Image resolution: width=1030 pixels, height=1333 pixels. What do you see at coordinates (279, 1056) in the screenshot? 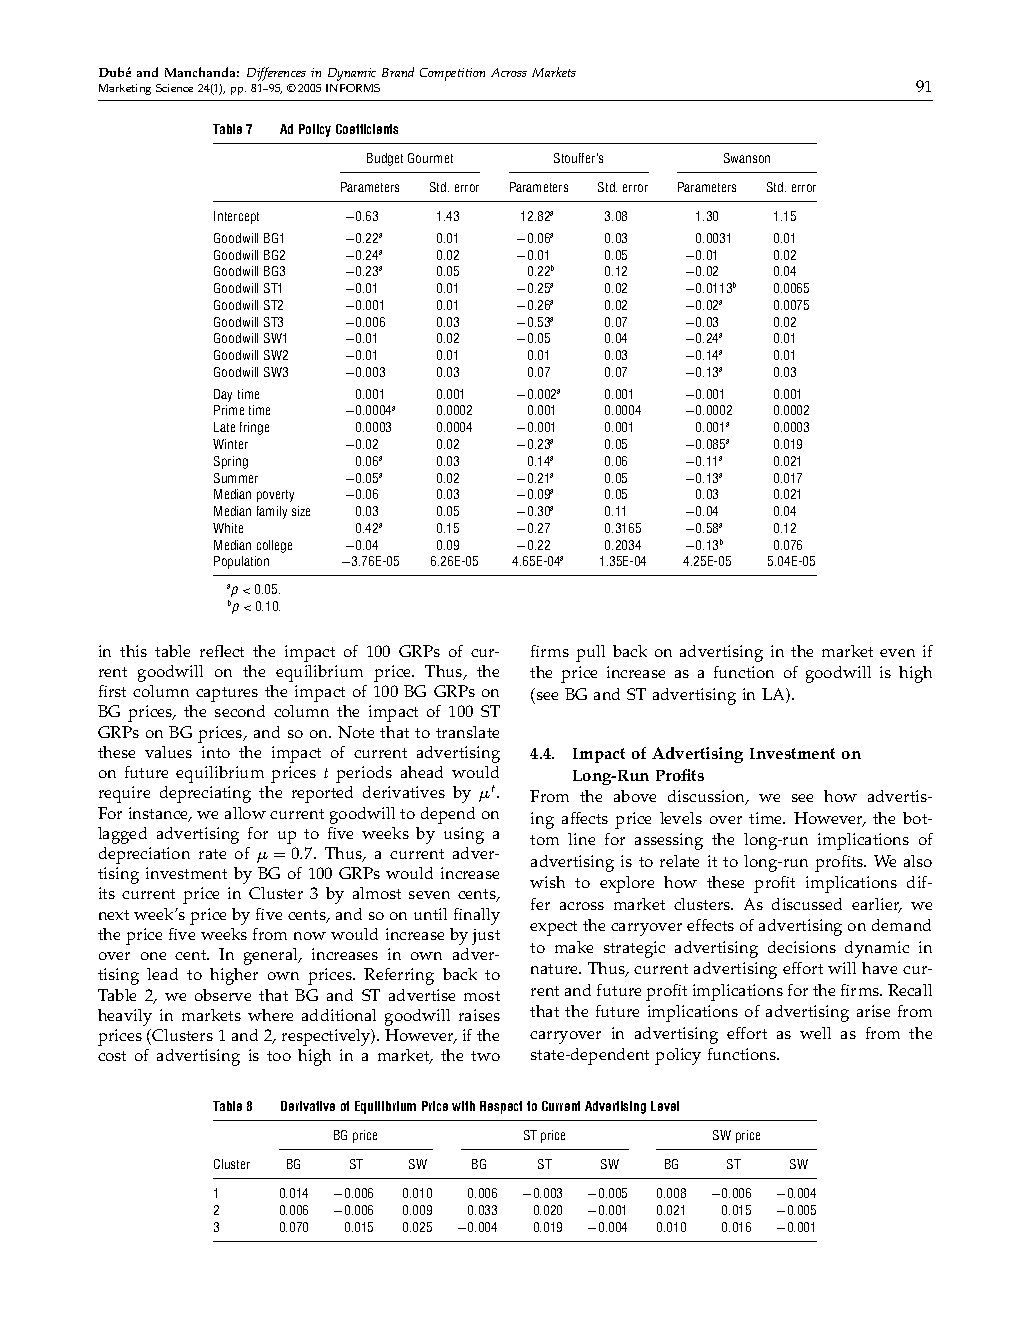
I see `too` at bounding box center [279, 1056].
